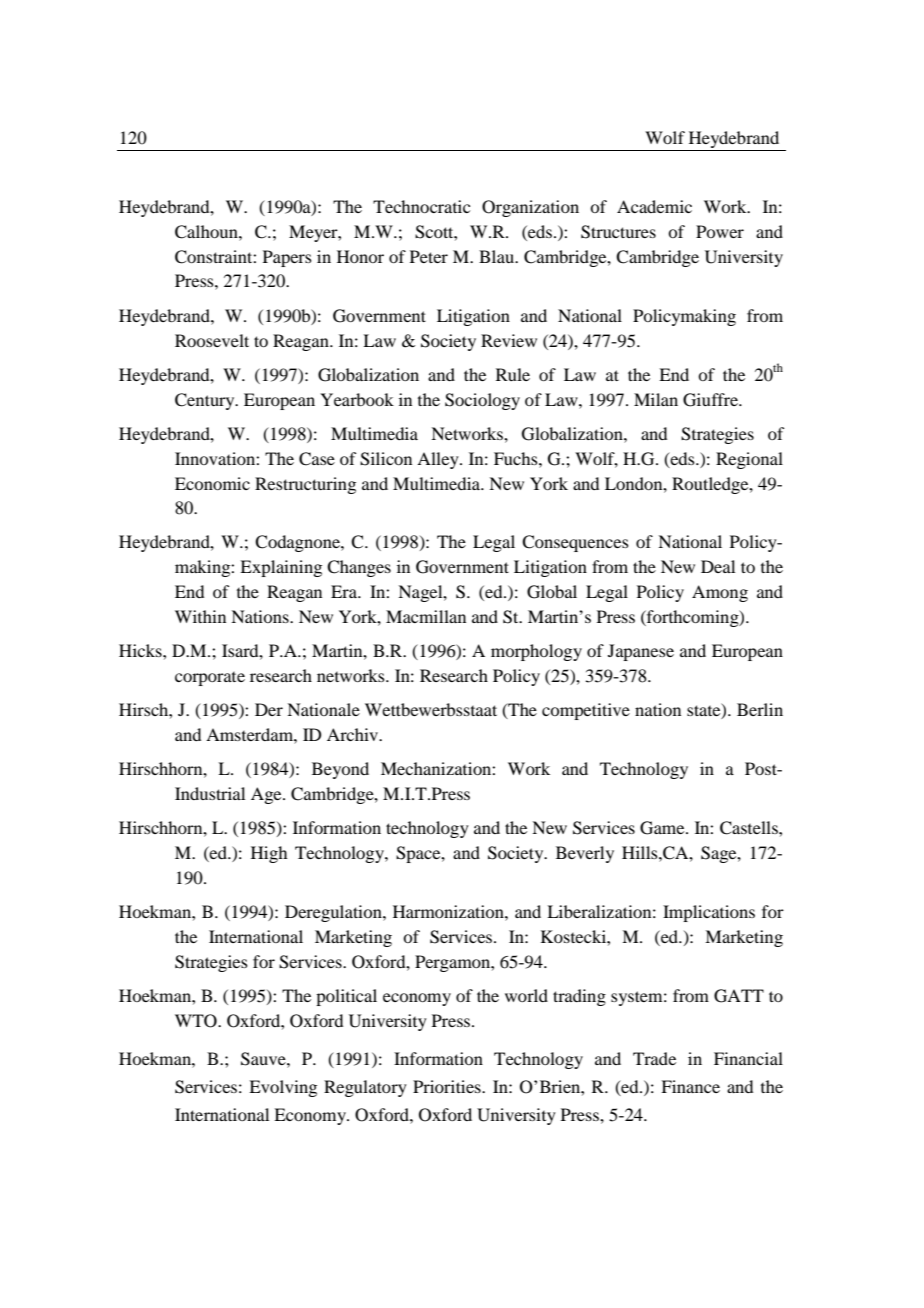  Describe the element at coordinates (287, 258) in the document. I see `Papers` at that location.
